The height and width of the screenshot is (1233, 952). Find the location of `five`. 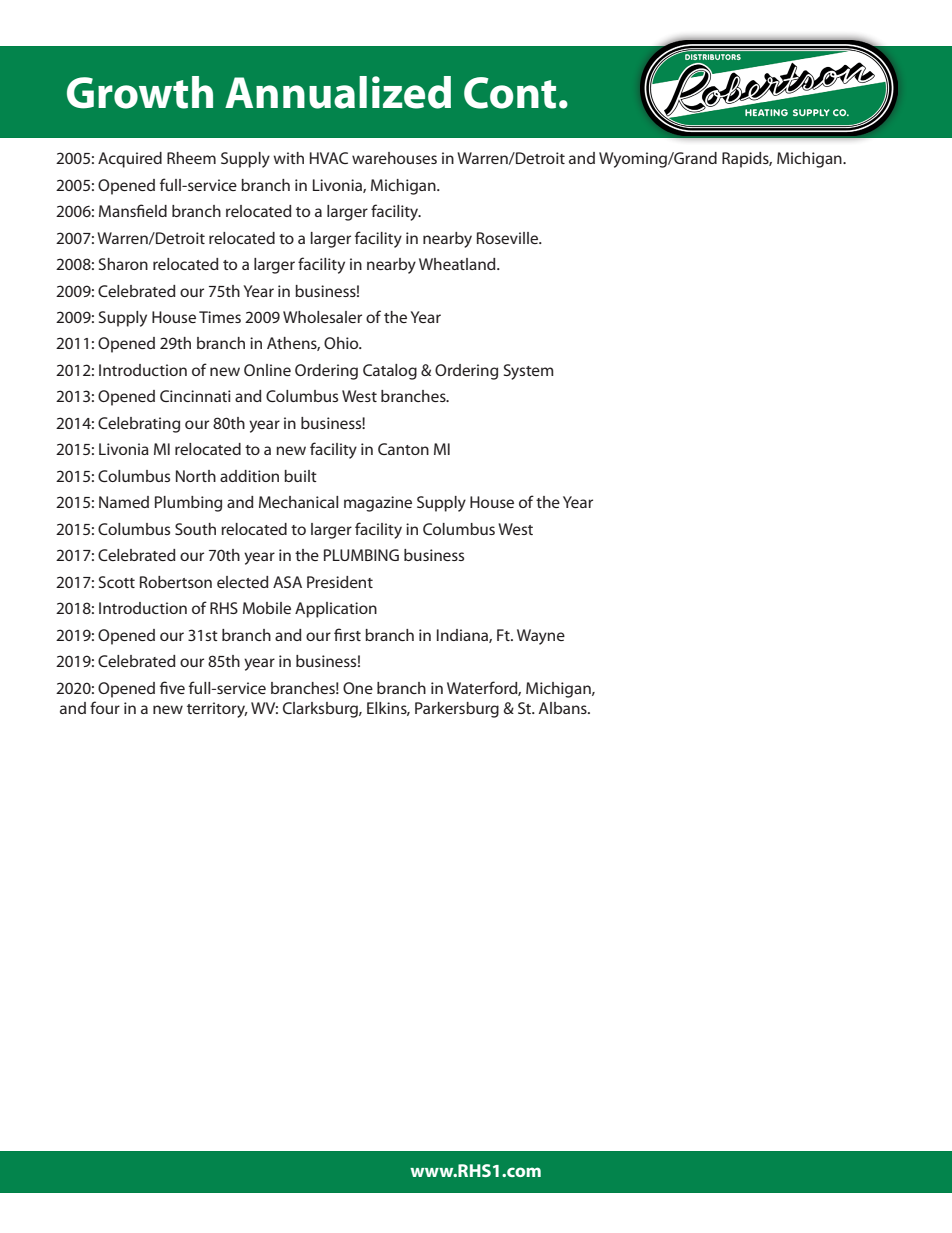

five is located at coordinates (172, 687).
